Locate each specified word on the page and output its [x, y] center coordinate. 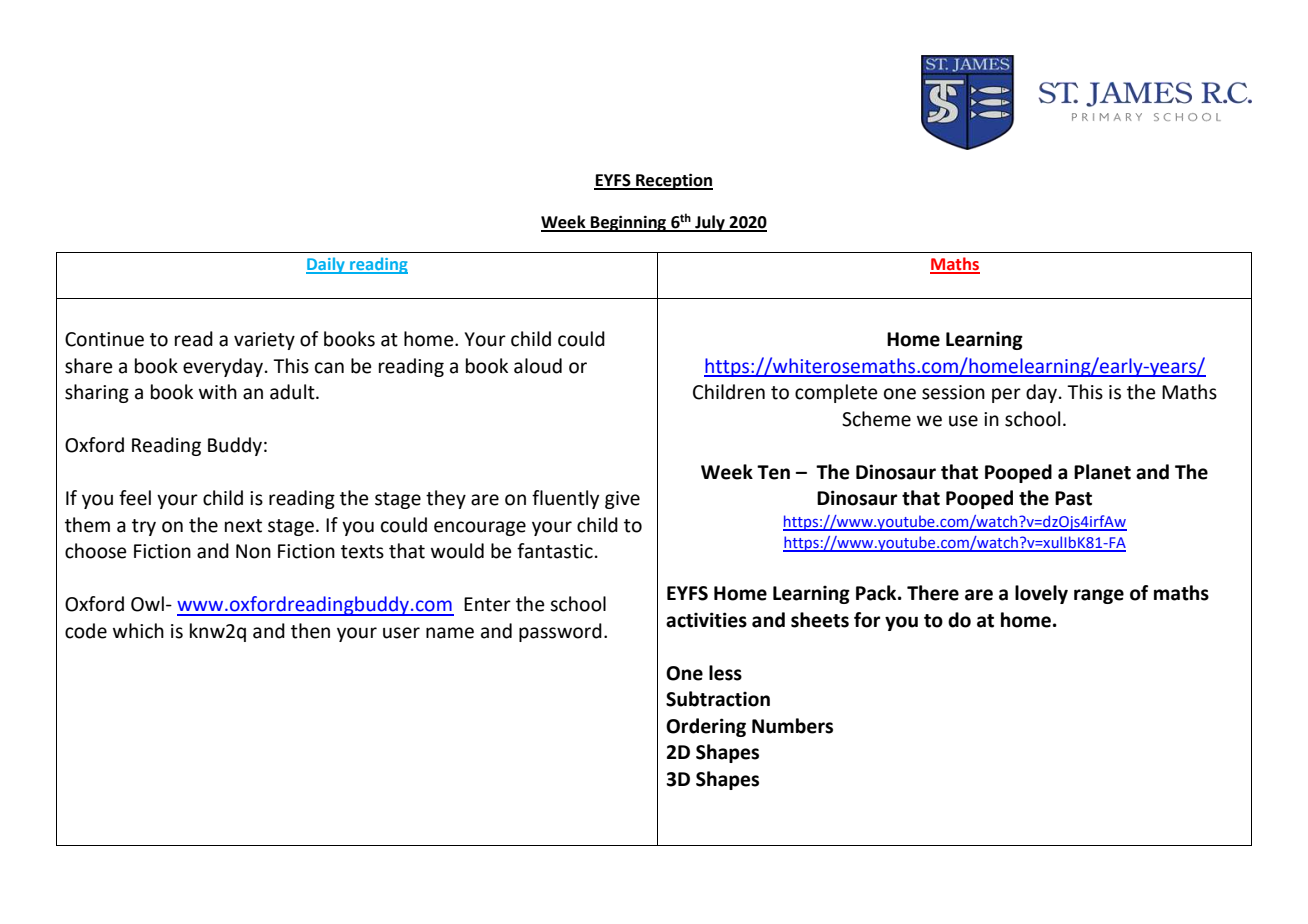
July [710, 223]
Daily [326, 265]
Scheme [876, 419]
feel [135, 498]
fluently [565, 499]
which [138, 631]
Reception [673, 181]
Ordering [706, 727]
